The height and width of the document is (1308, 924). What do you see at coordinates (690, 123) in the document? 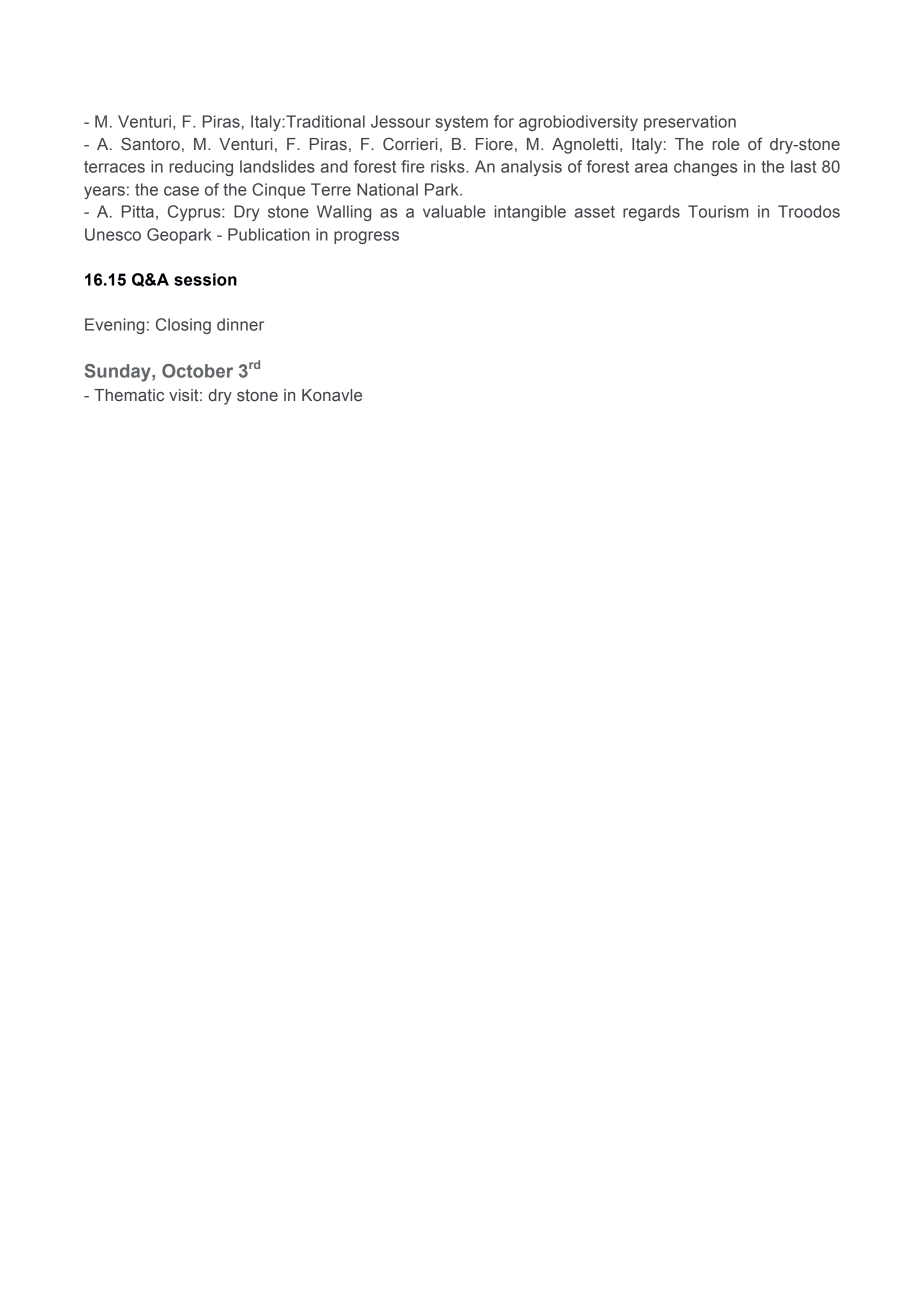
I see `preservation` at bounding box center [690, 123].
